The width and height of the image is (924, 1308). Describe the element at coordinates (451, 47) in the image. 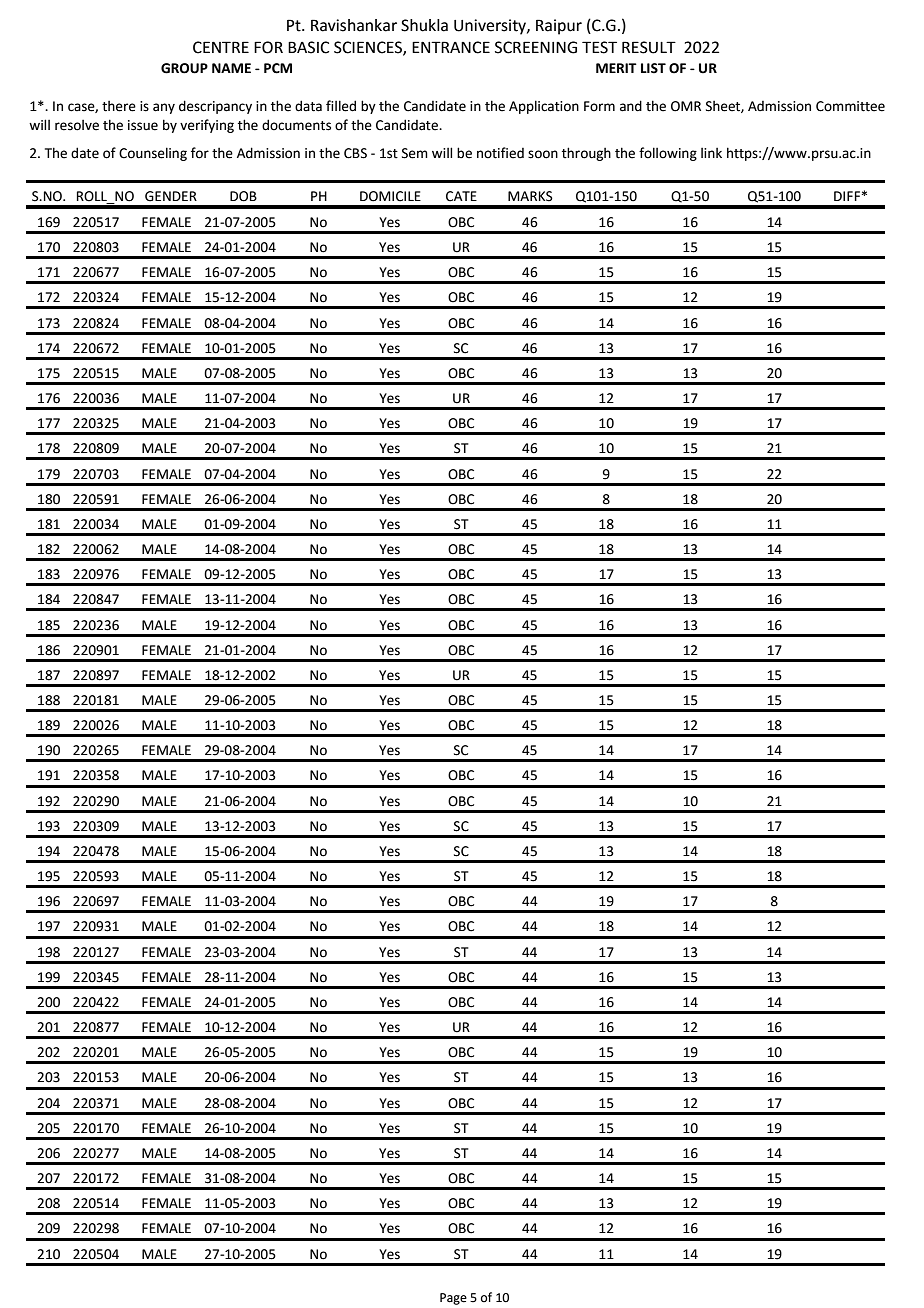

I see `ENTRANCE` at that location.
